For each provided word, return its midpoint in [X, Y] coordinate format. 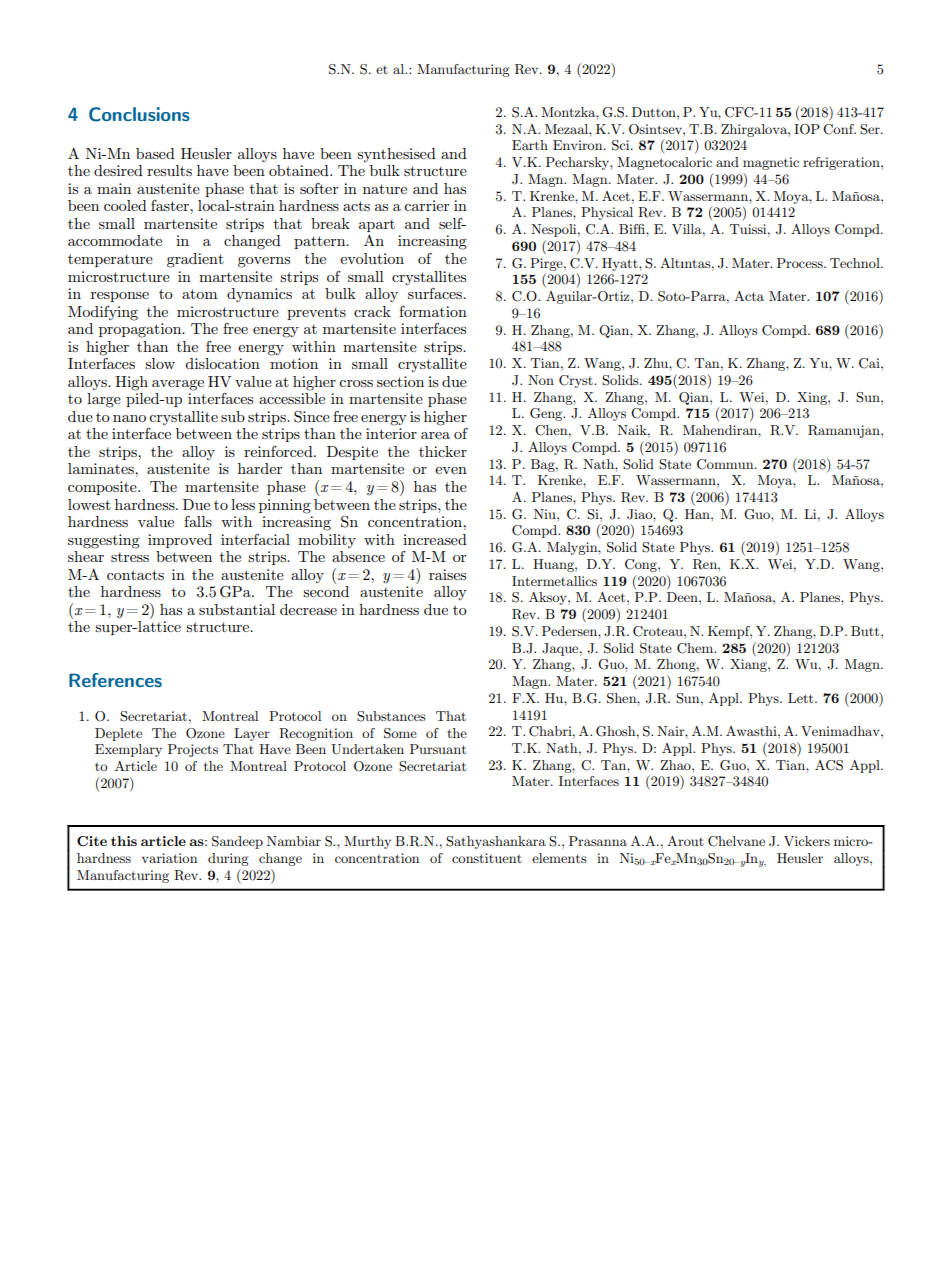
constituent [487, 858]
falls [198, 521]
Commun [726, 464]
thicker [443, 451]
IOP [807, 129]
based [155, 153]
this [124, 841]
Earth [530, 145]
